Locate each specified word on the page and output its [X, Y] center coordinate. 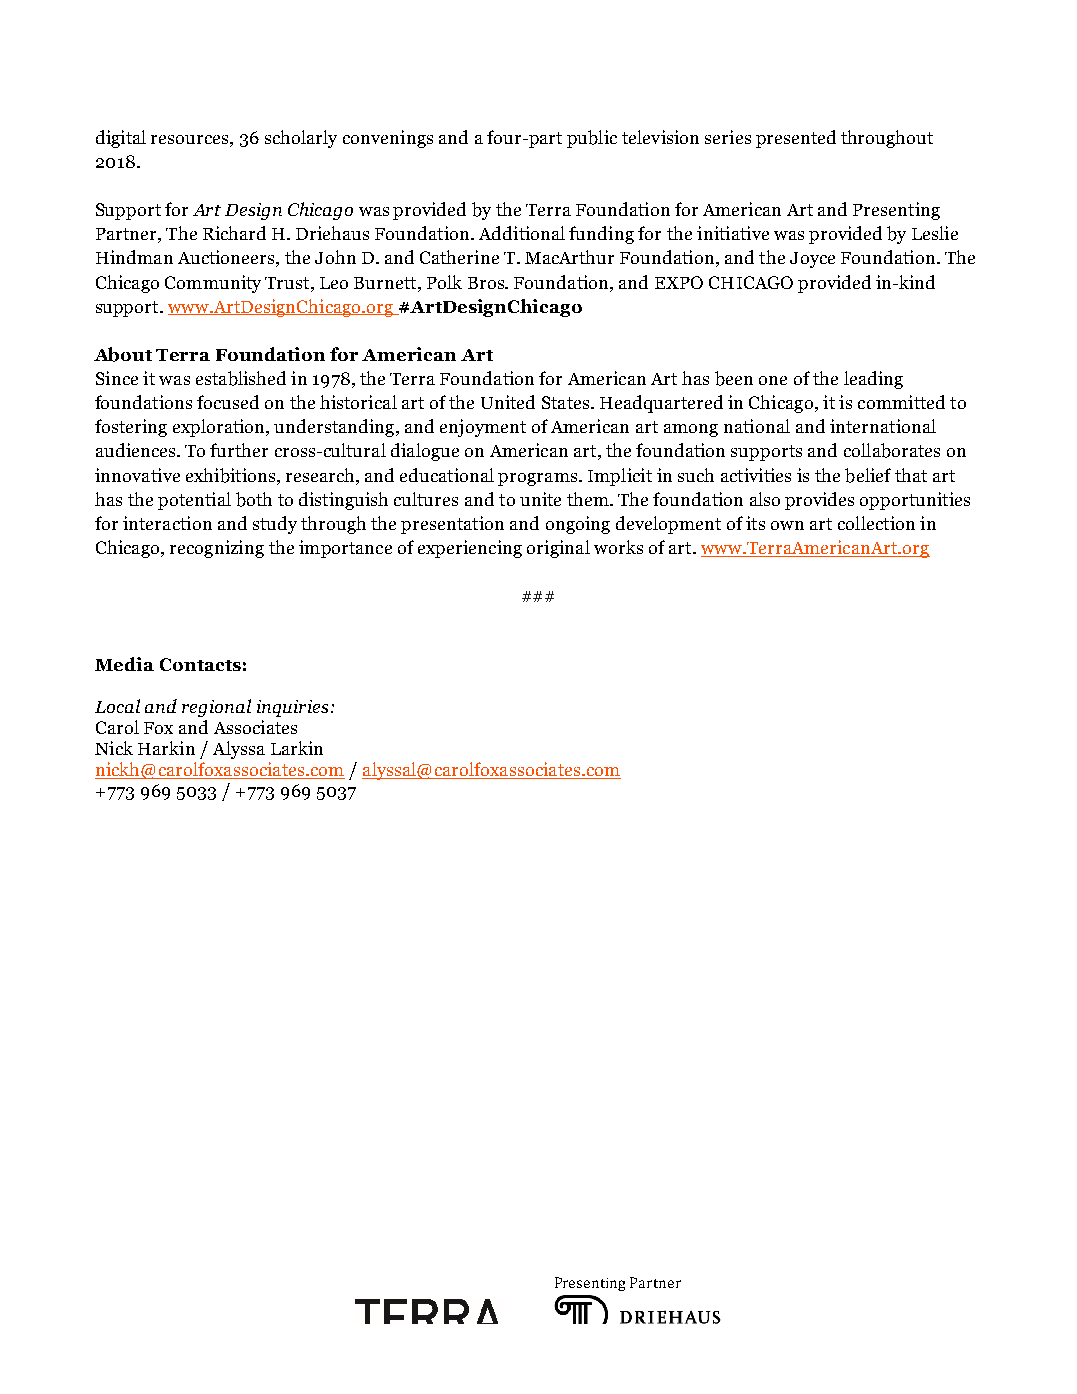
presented [796, 139]
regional [216, 708]
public [592, 139]
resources [191, 139]
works [618, 547]
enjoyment [483, 428]
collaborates [892, 450]
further [239, 450]
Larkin [297, 748]
